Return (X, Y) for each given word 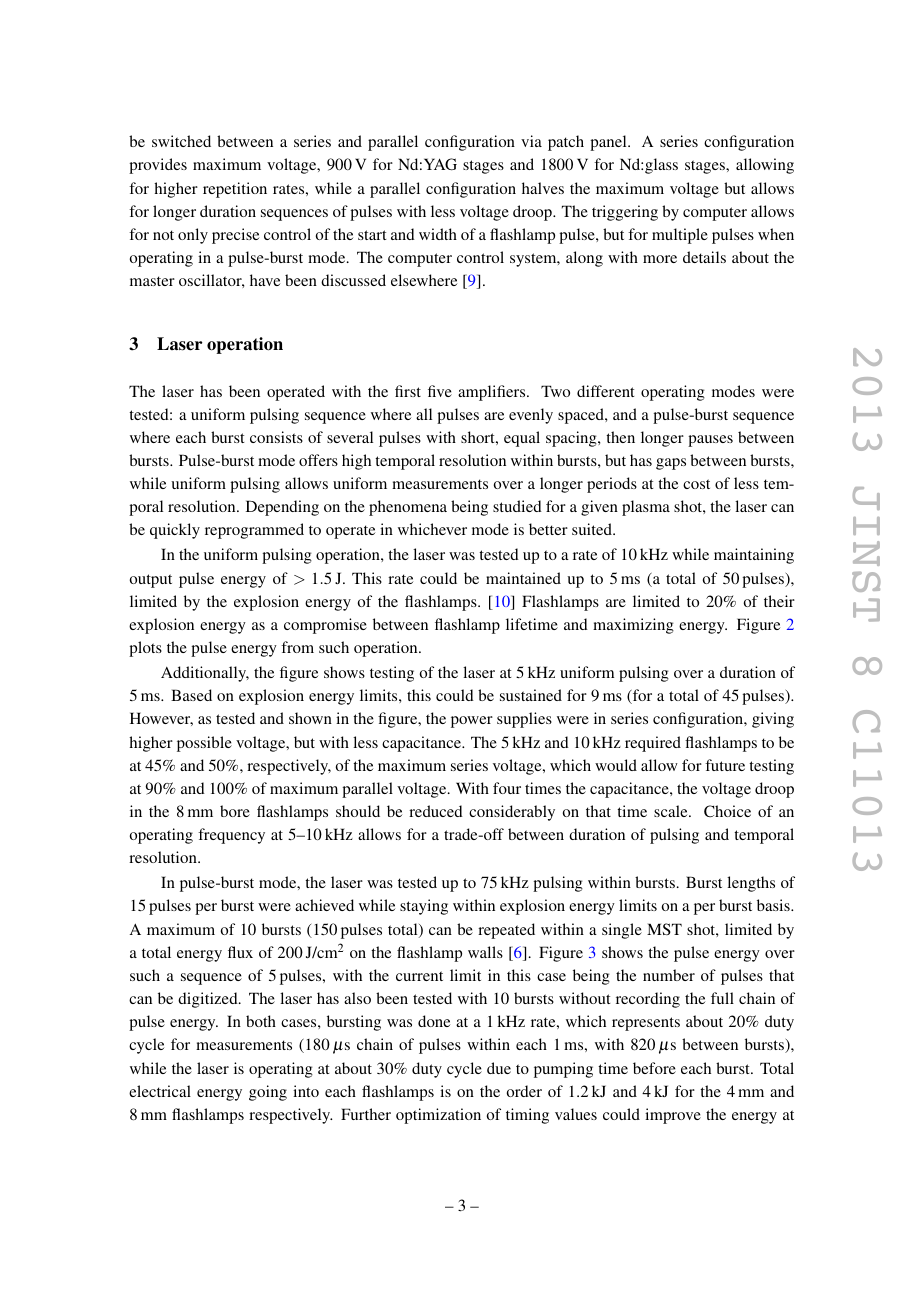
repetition (235, 190)
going (268, 1093)
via (531, 141)
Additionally (205, 674)
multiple (680, 236)
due (499, 1068)
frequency (231, 836)
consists (276, 437)
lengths (751, 884)
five (440, 391)
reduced (436, 811)
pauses (710, 441)
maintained (523, 578)
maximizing (633, 626)
